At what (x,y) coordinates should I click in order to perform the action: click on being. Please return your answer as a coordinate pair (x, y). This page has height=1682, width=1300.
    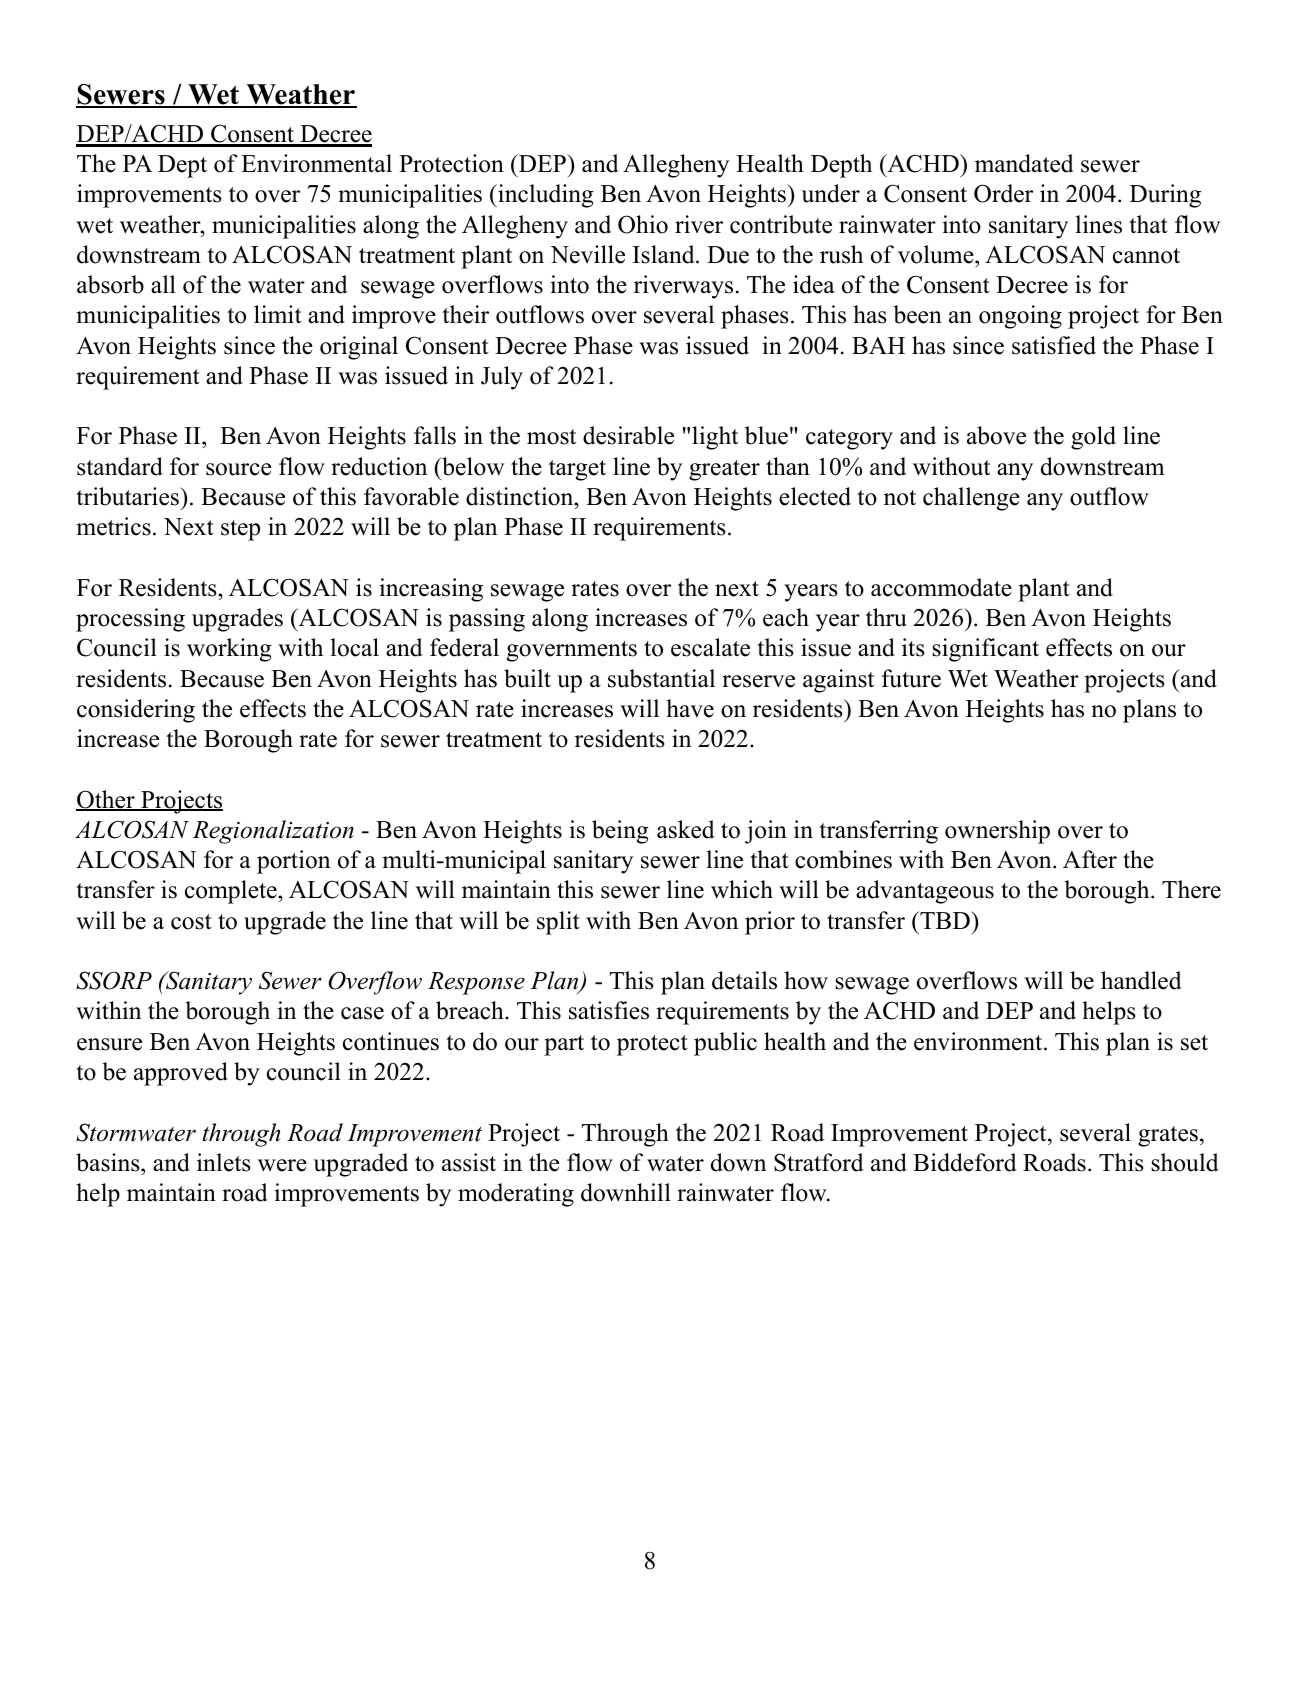
    Looking at the image, I should click on (620, 832).
